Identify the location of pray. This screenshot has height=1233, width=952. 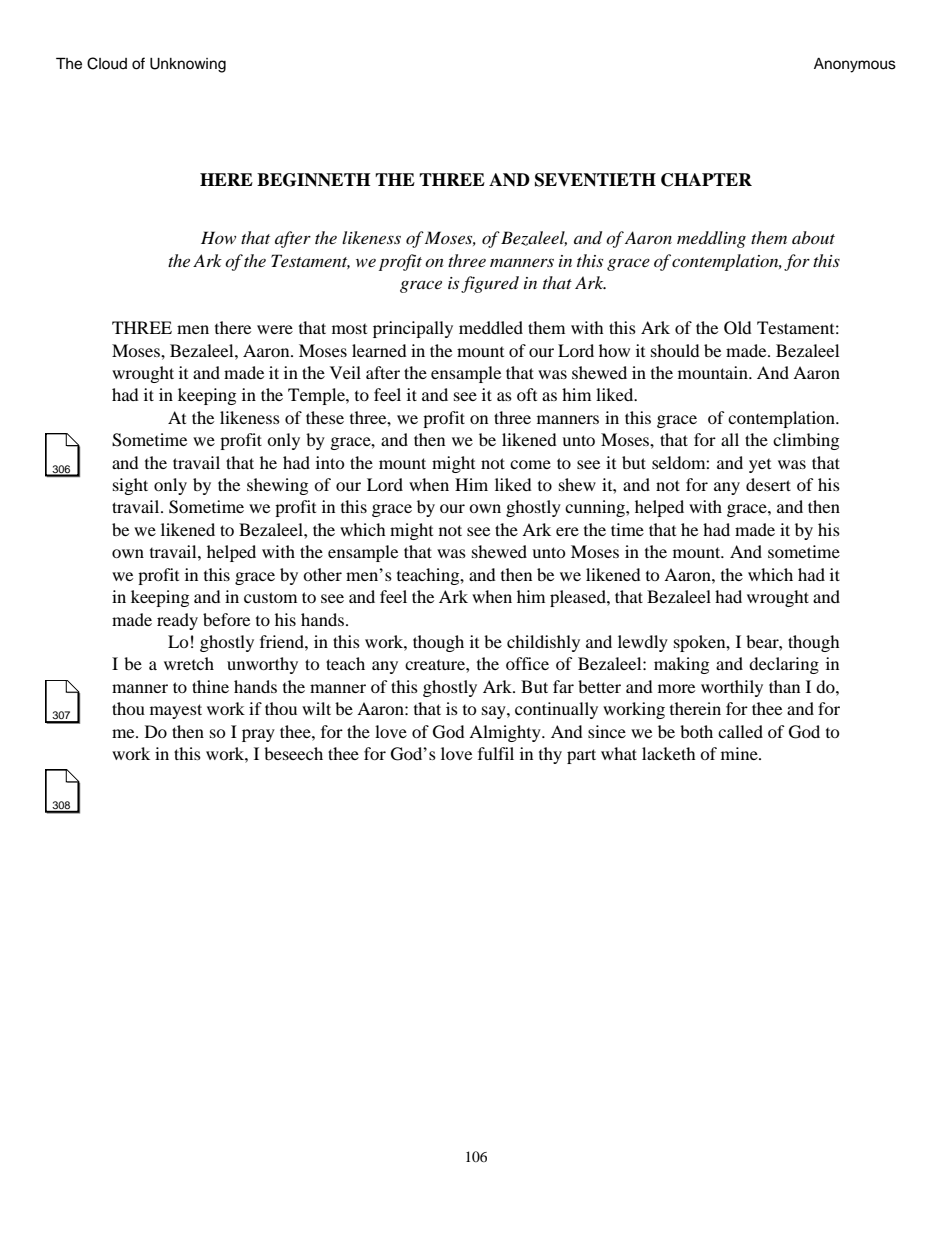
(258, 735).
